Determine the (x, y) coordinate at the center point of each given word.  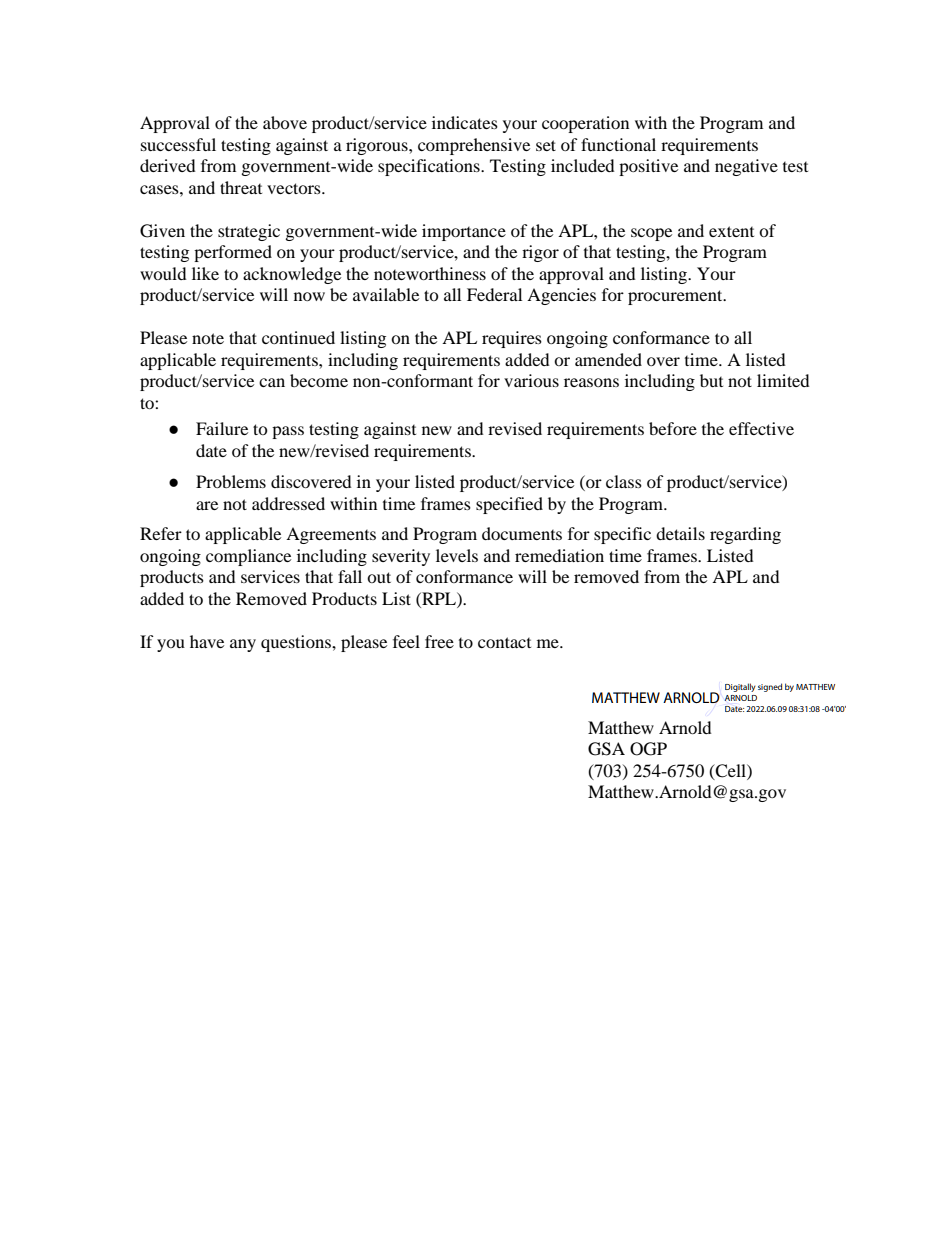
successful (178, 144)
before (673, 428)
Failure (222, 428)
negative (746, 167)
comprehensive (474, 146)
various (531, 380)
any (243, 645)
